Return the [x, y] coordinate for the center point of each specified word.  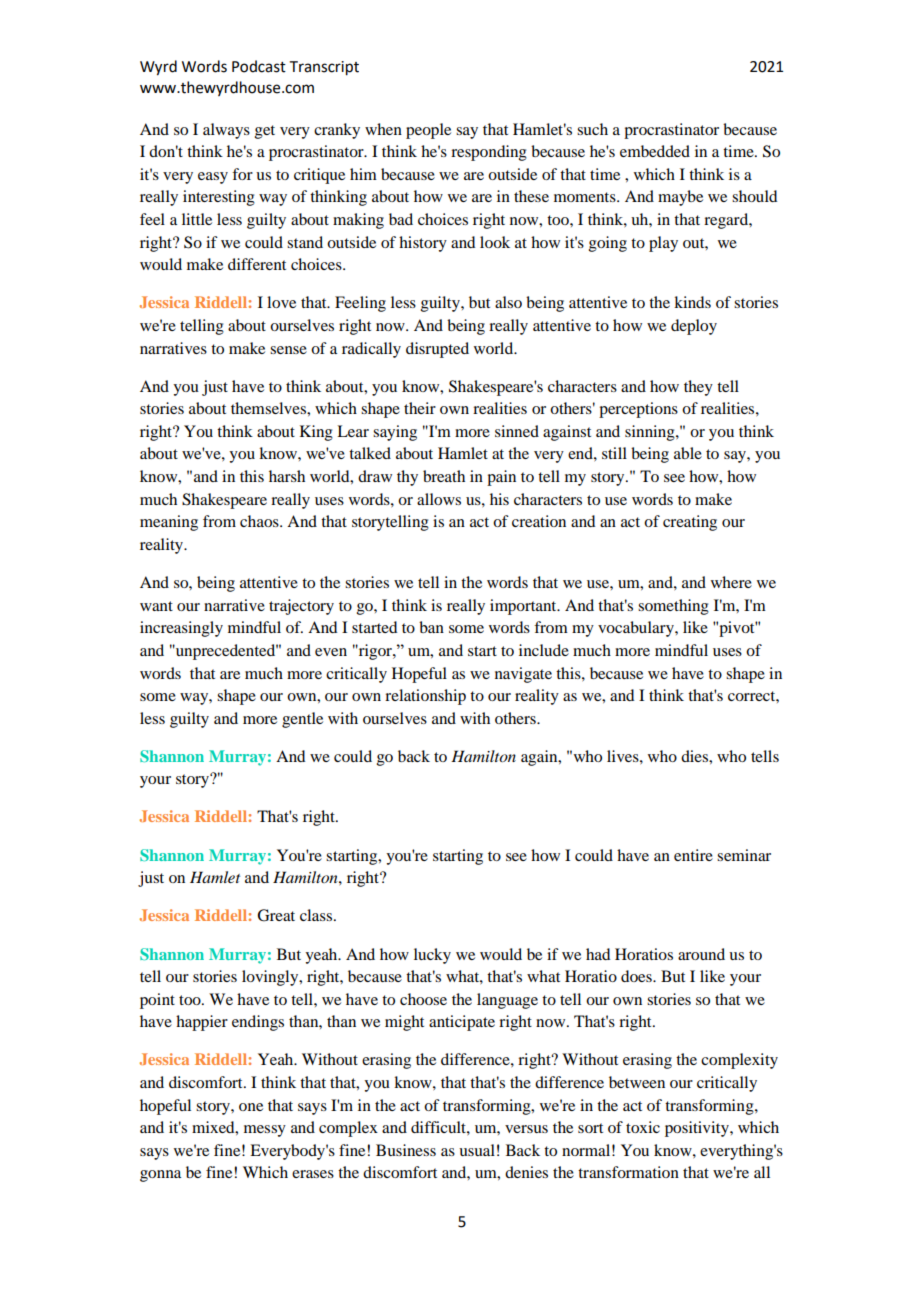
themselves [269, 408]
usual [477, 1150]
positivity [698, 1129]
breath [444, 476]
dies [695, 756]
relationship [425, 697]
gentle [302, 720]
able [688, 453]
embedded [655, 151]
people [428, 131]
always [226, 131]
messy [265, 1131]
